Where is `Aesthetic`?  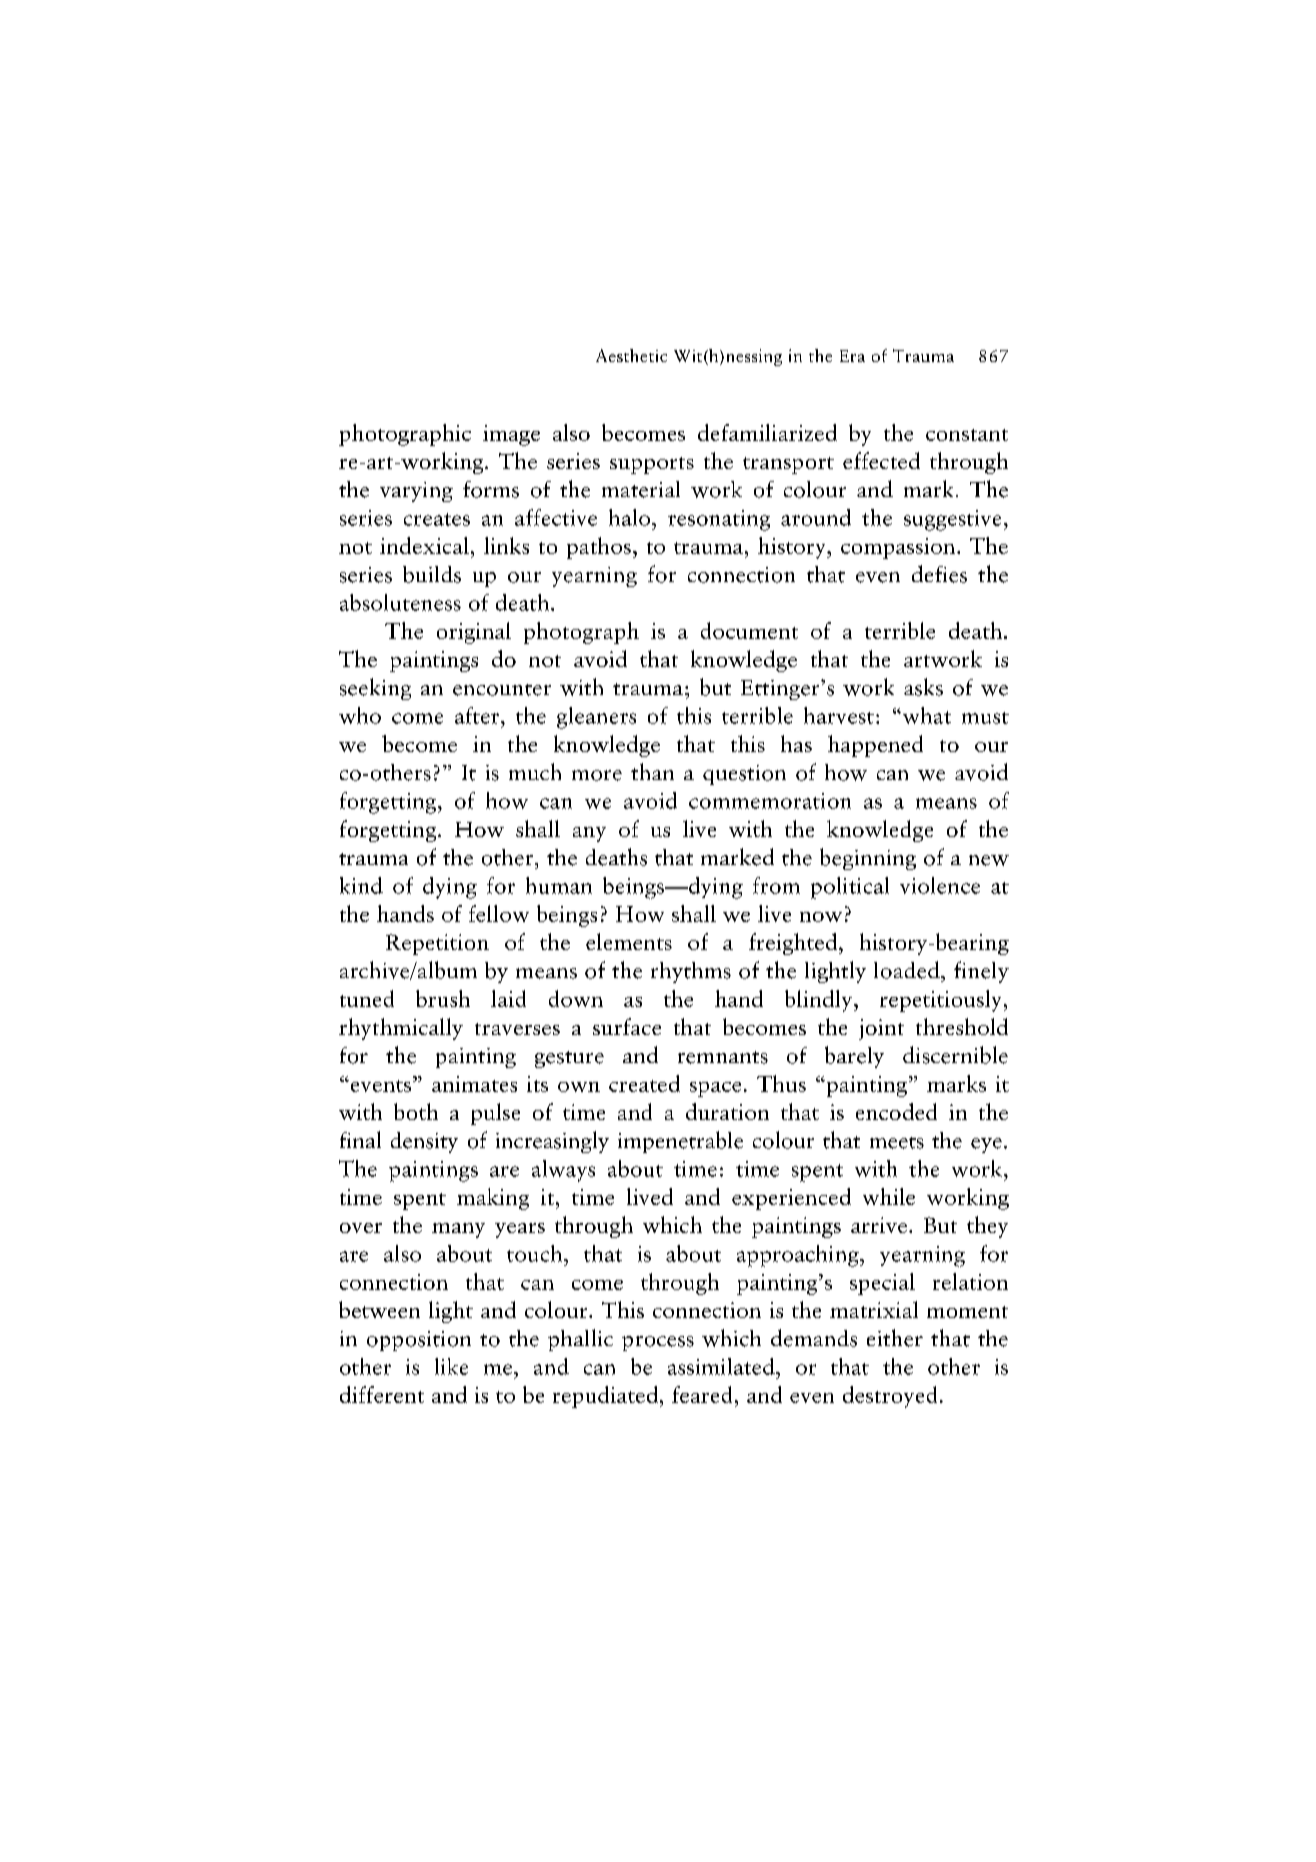 Aesthetic is located at coordinates (631, 355).
